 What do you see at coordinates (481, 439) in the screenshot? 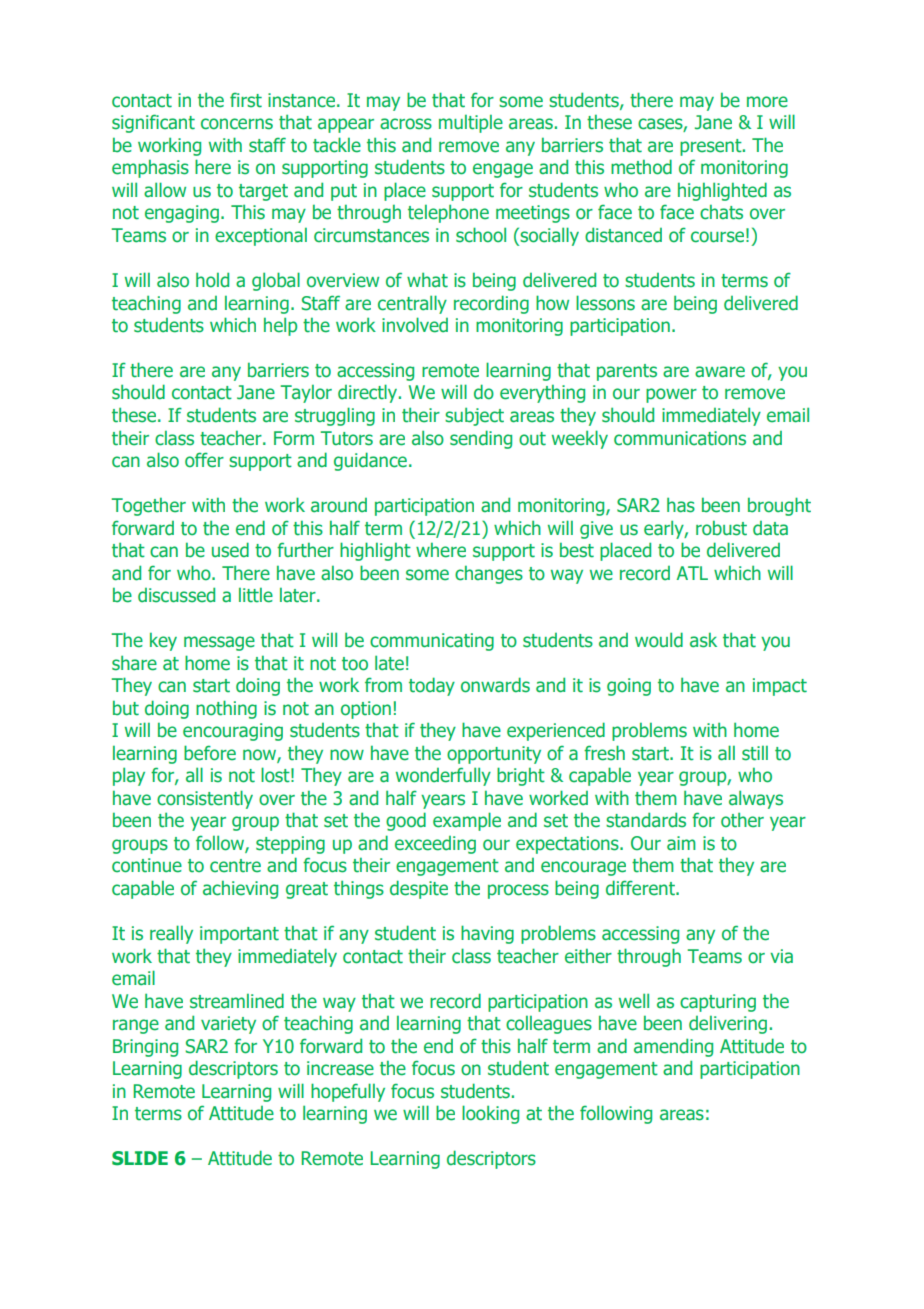
I see `sending` at bounding box center [481, 439].
